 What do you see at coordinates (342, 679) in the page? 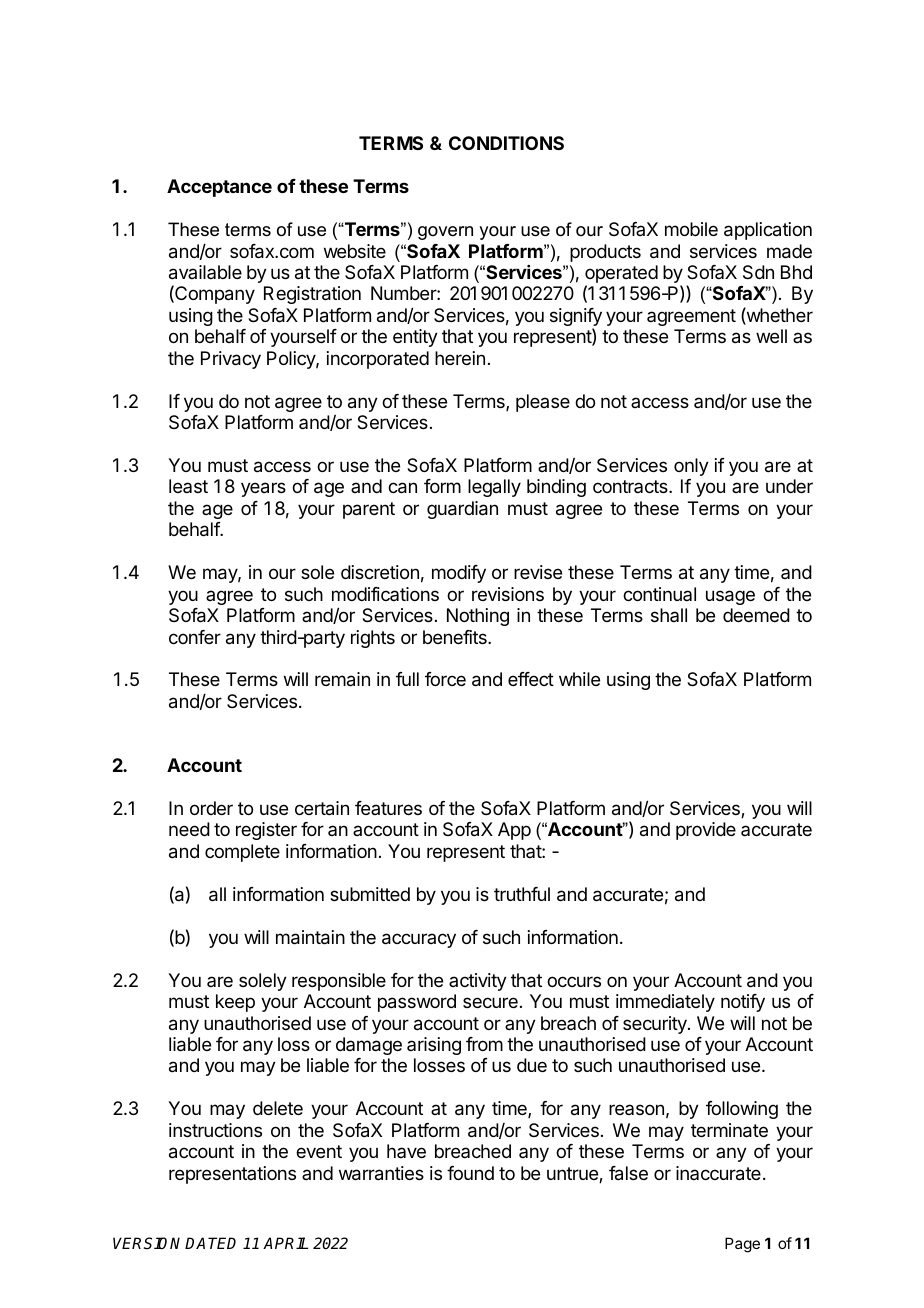
I see `remain` at bounding box center [342, 679].
